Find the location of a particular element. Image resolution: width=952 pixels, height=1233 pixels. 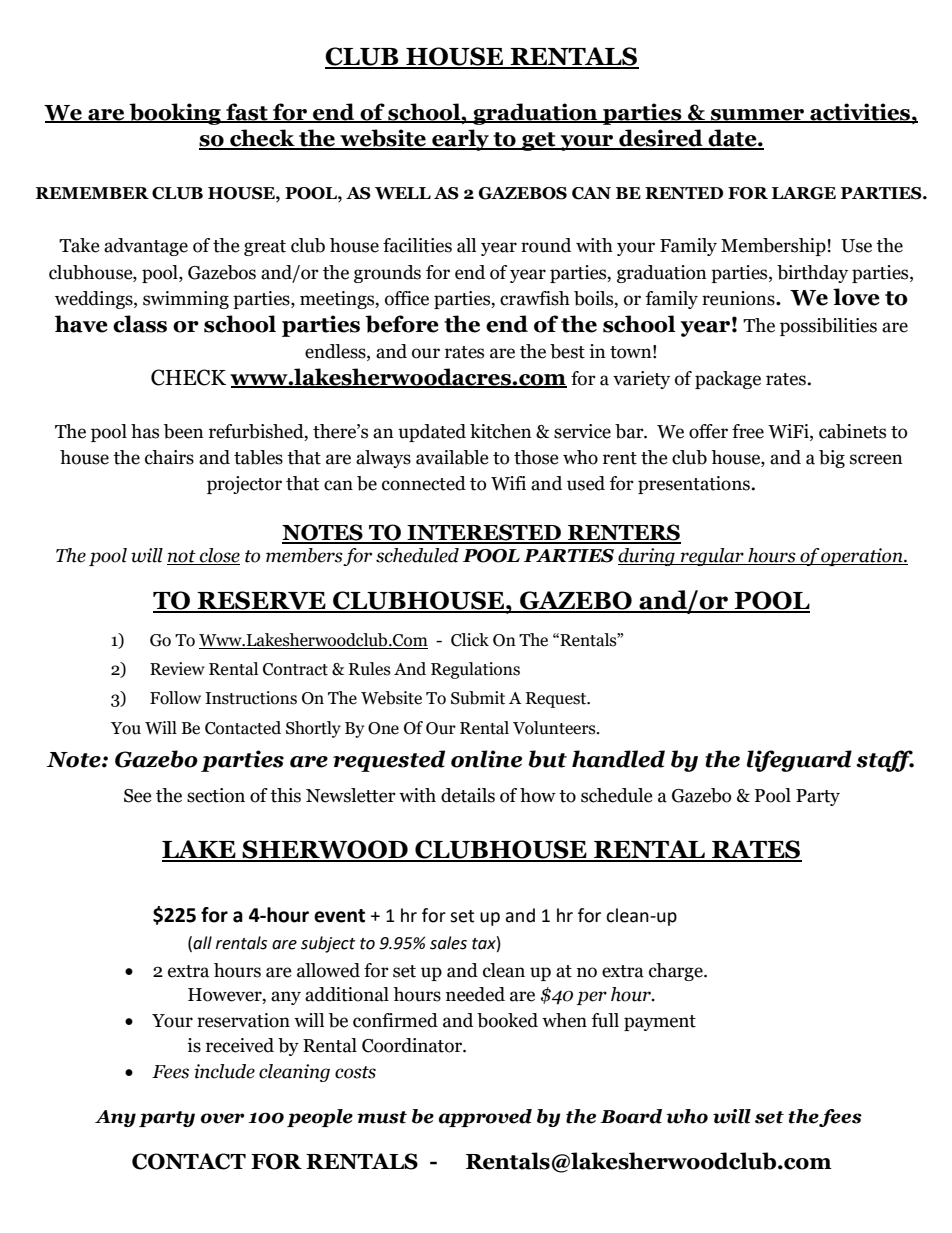

close is located at coordinates (218, 556).
